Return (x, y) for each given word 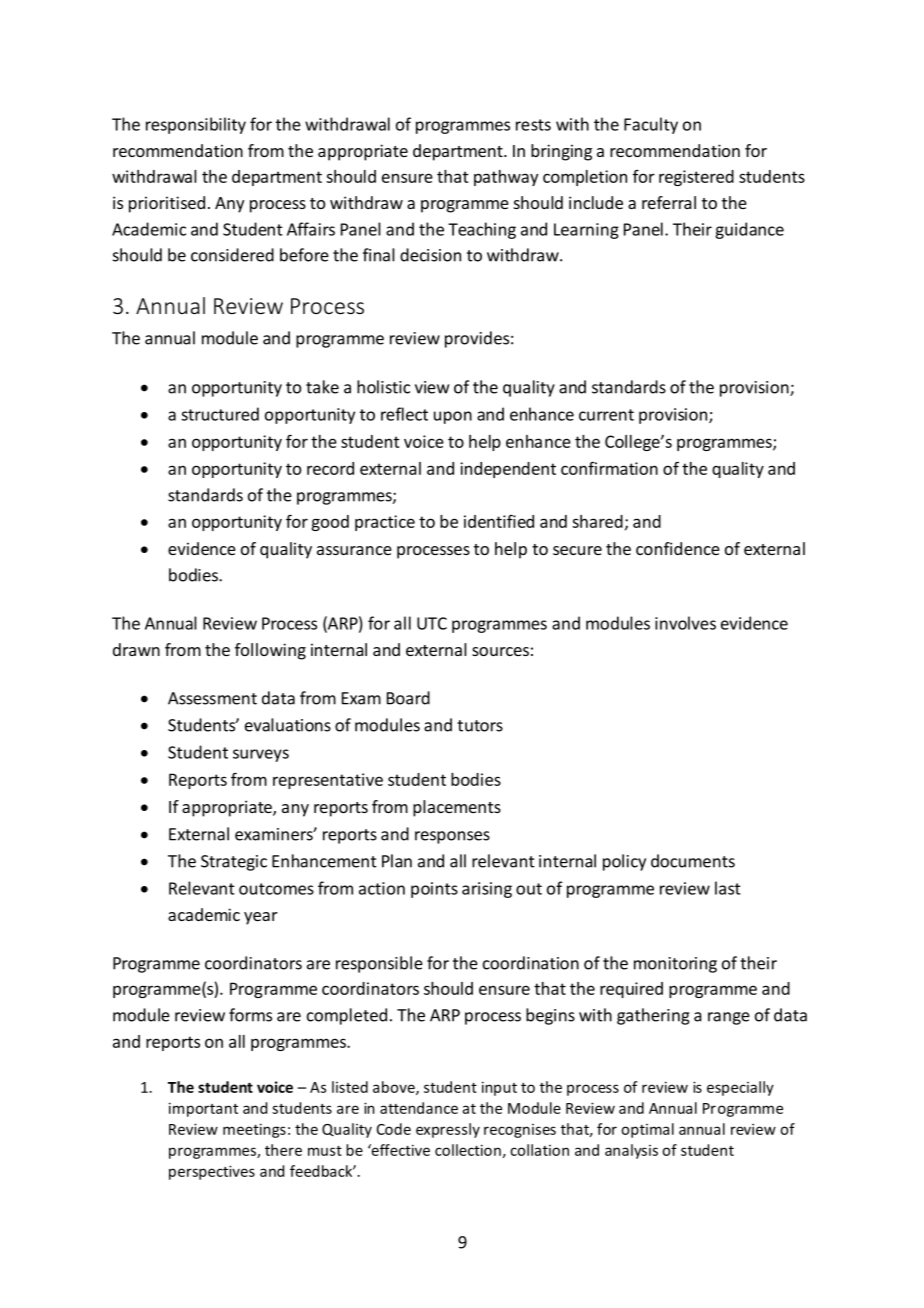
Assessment (212, 698)
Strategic (234, 863)
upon (453, 417)
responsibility (196, 125)
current (606, 415)
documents (693, 861)
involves (685, 623)
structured (220, 414)
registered (696, 178)
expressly (448, 1130)
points (434, 890)
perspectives (212, 1172)
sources (500, 651)
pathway (506, 178)
